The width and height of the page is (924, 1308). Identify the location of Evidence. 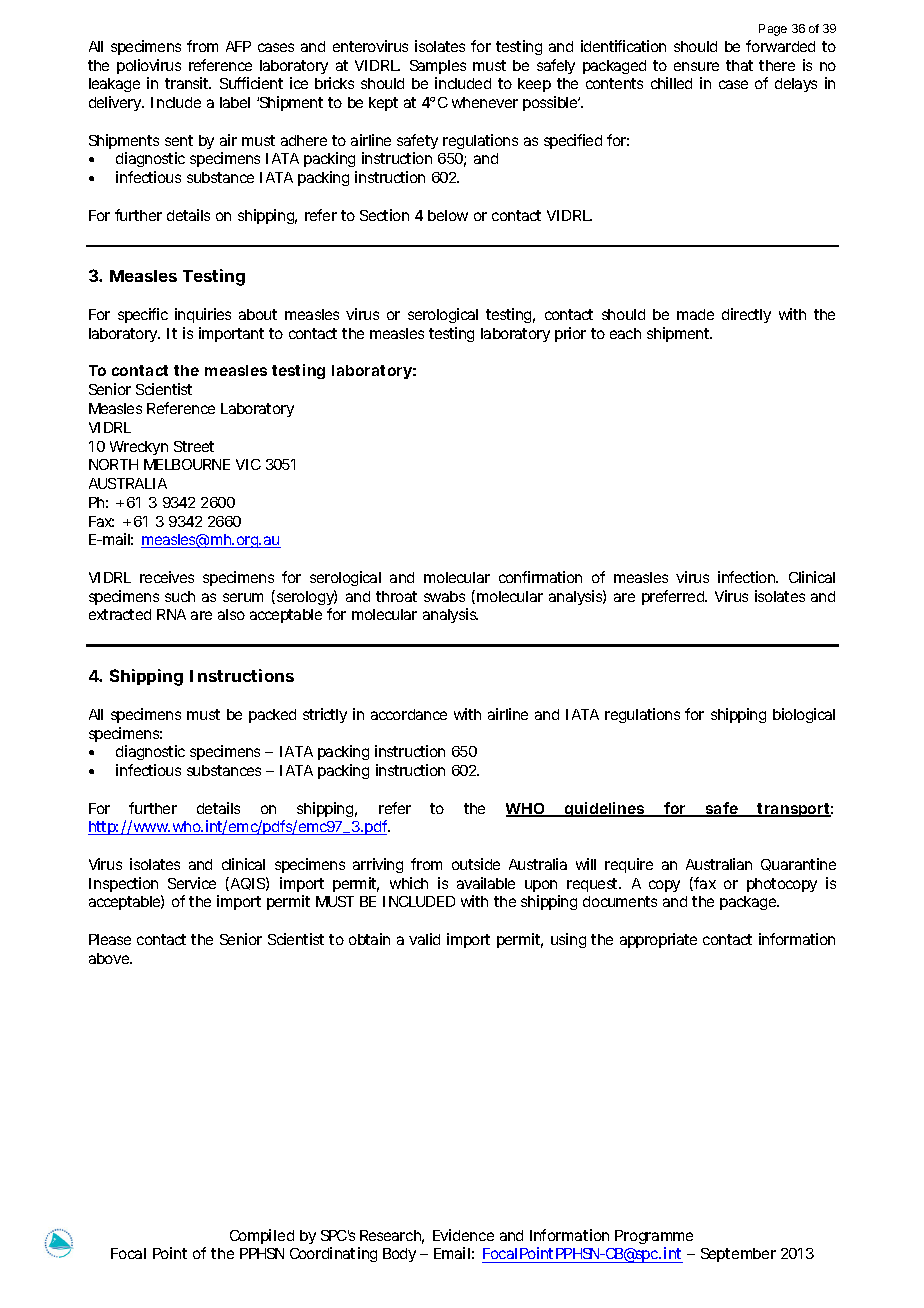
(463, 1235).
